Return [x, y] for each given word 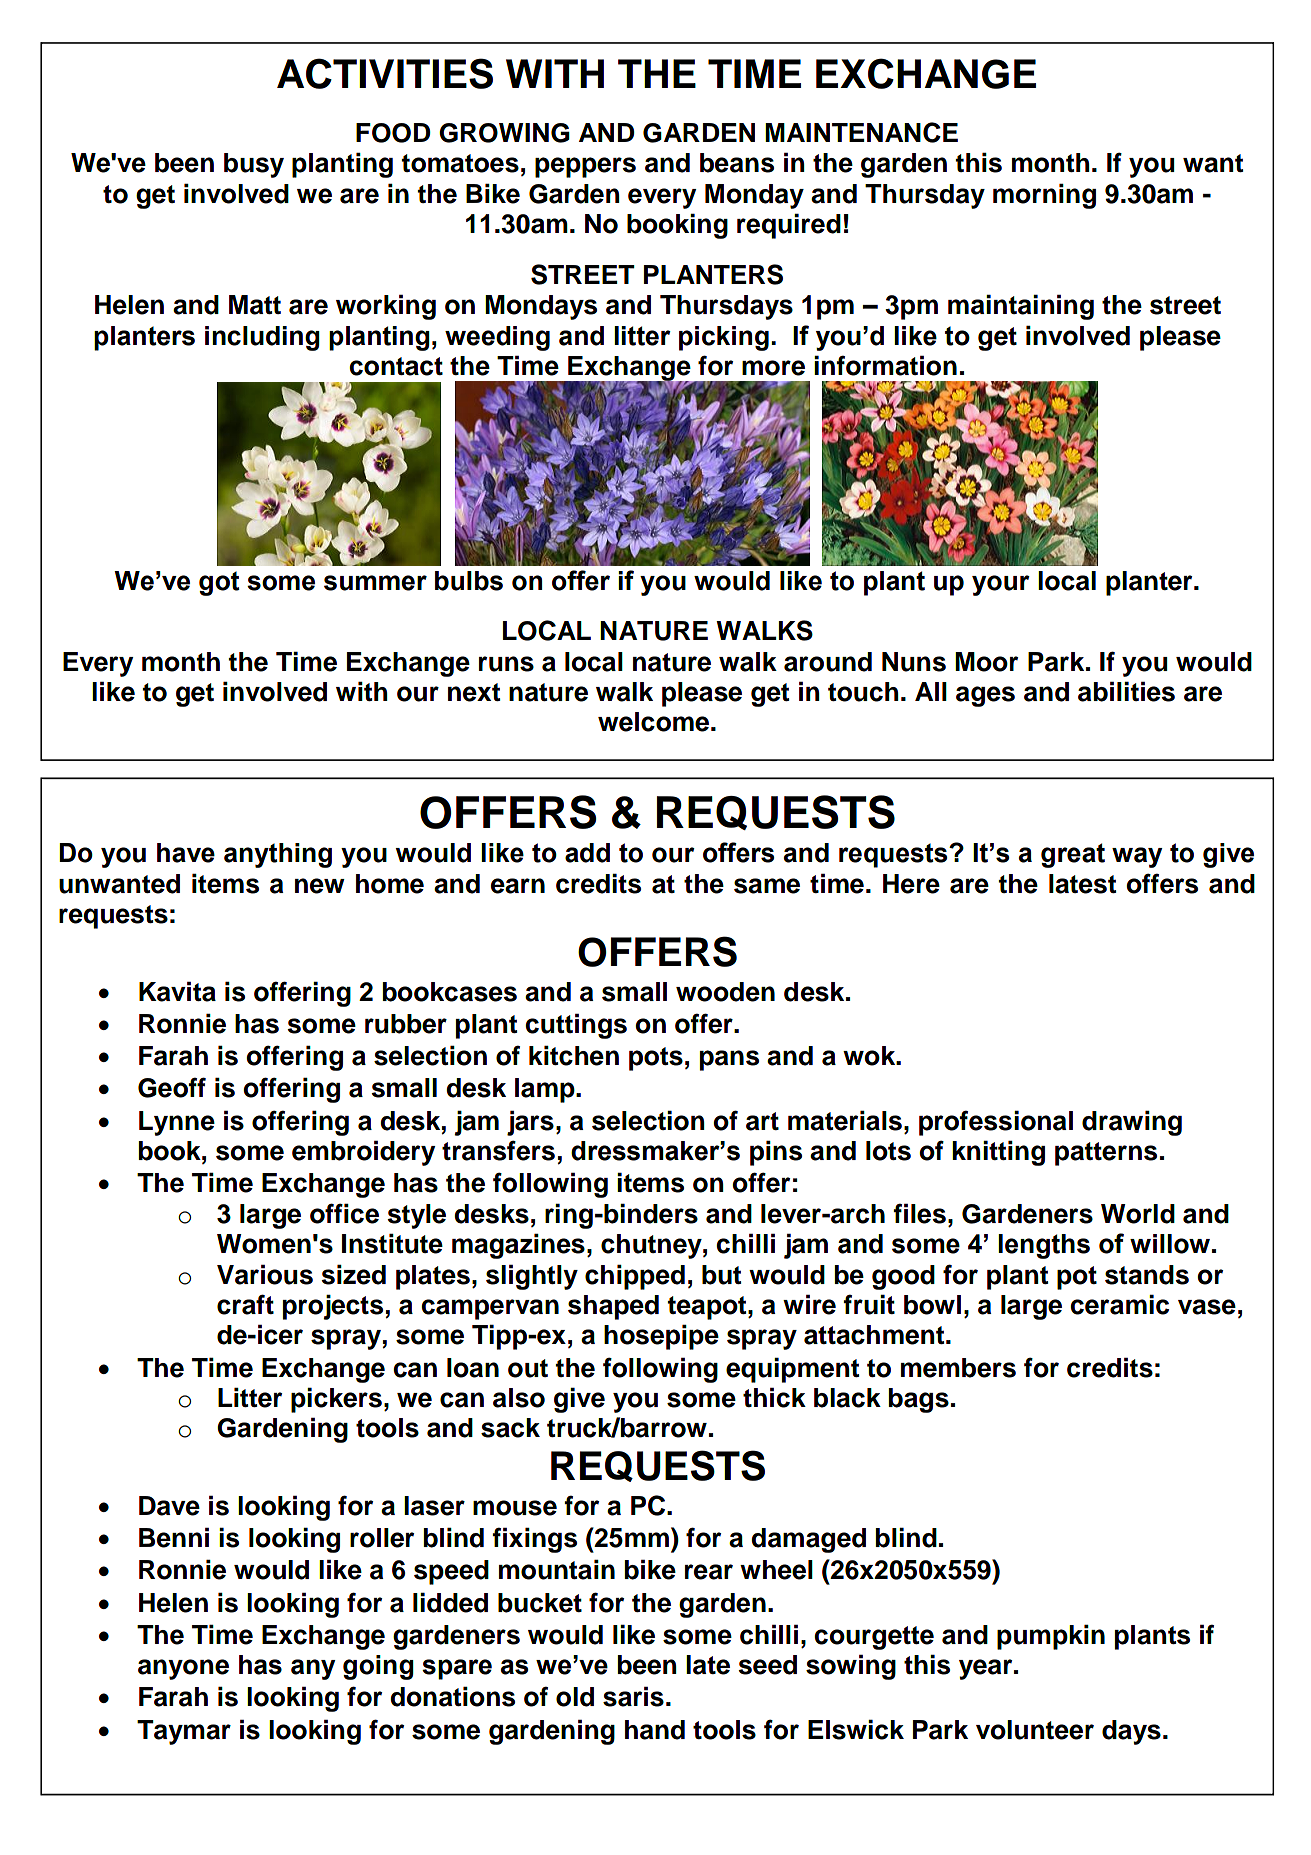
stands [1147, 1275]
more [773, 368]
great [1073, 855]
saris [633, 1696]
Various [265, 1274]
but [721, 1275]
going [378, 1667]
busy [254, 165]
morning [1044, 196]
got [219, 584]
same [767, 886]
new [320, 886]
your [1001, 585]
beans [737, 163]
